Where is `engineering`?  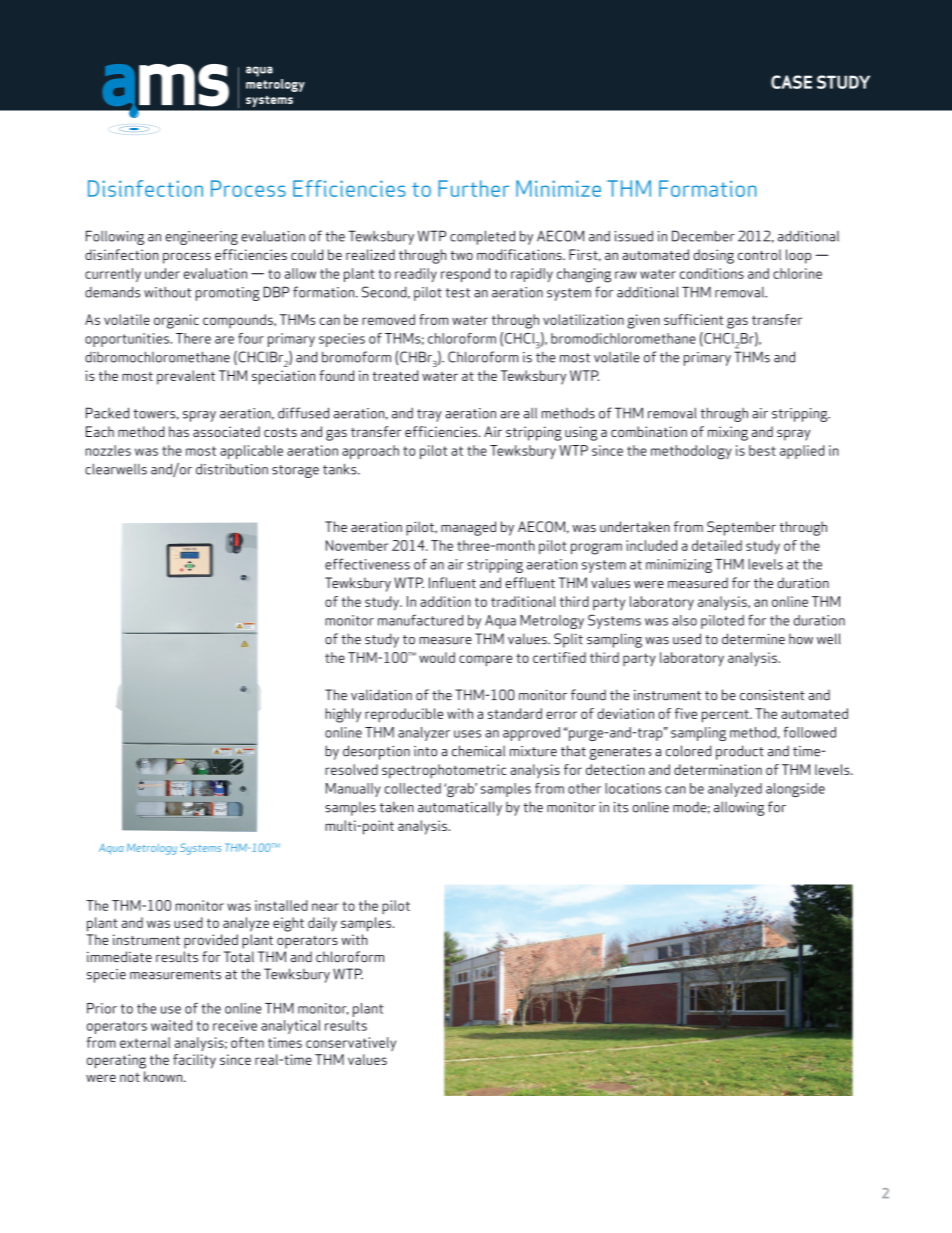 engineering is located at coordinates (201, 238).
